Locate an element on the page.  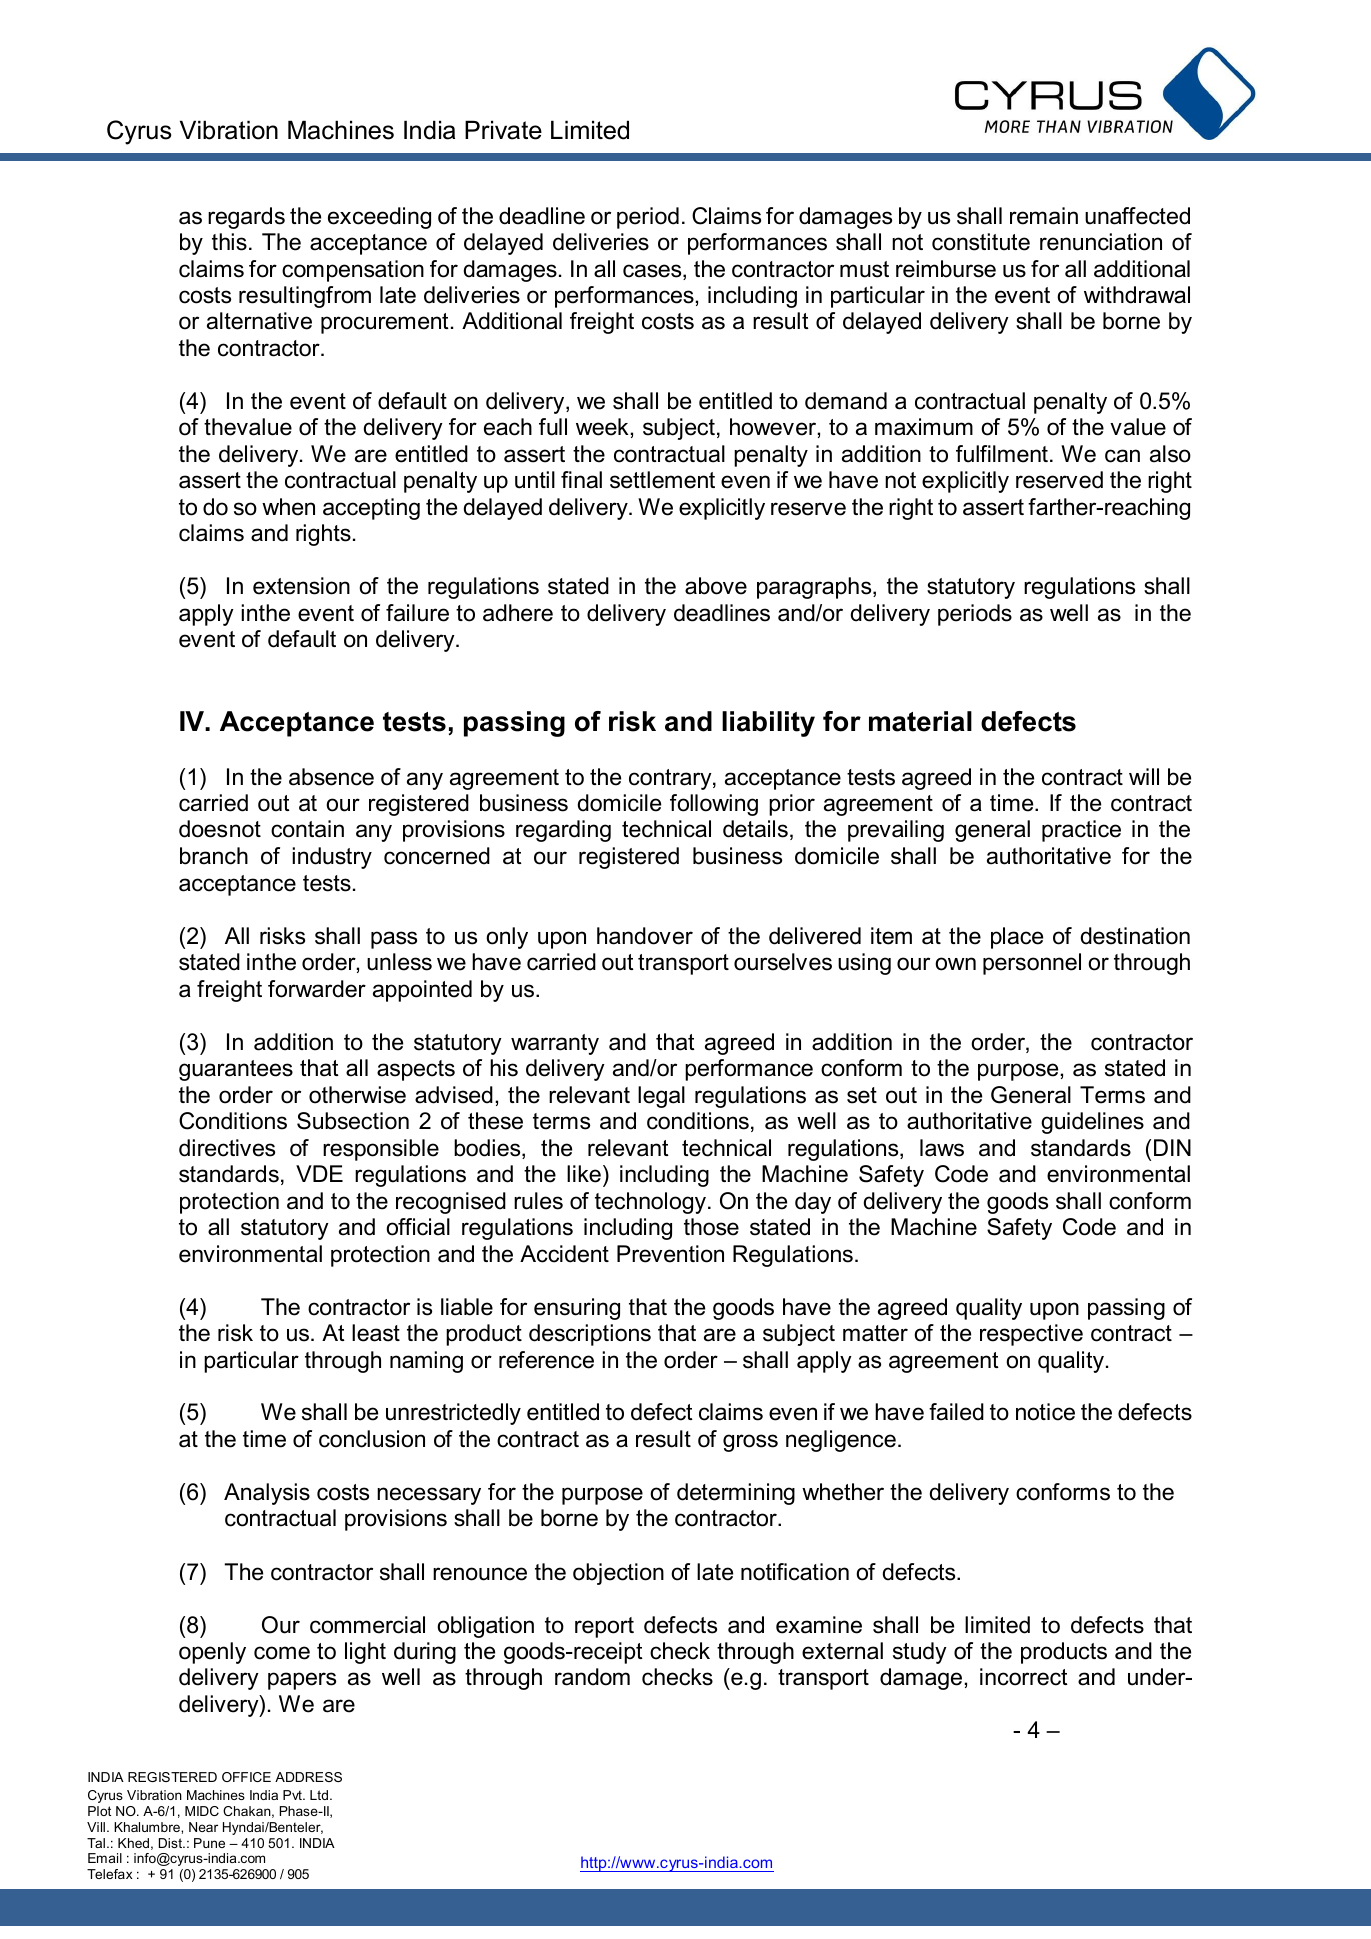
material is located at coordinates (920, 721).
